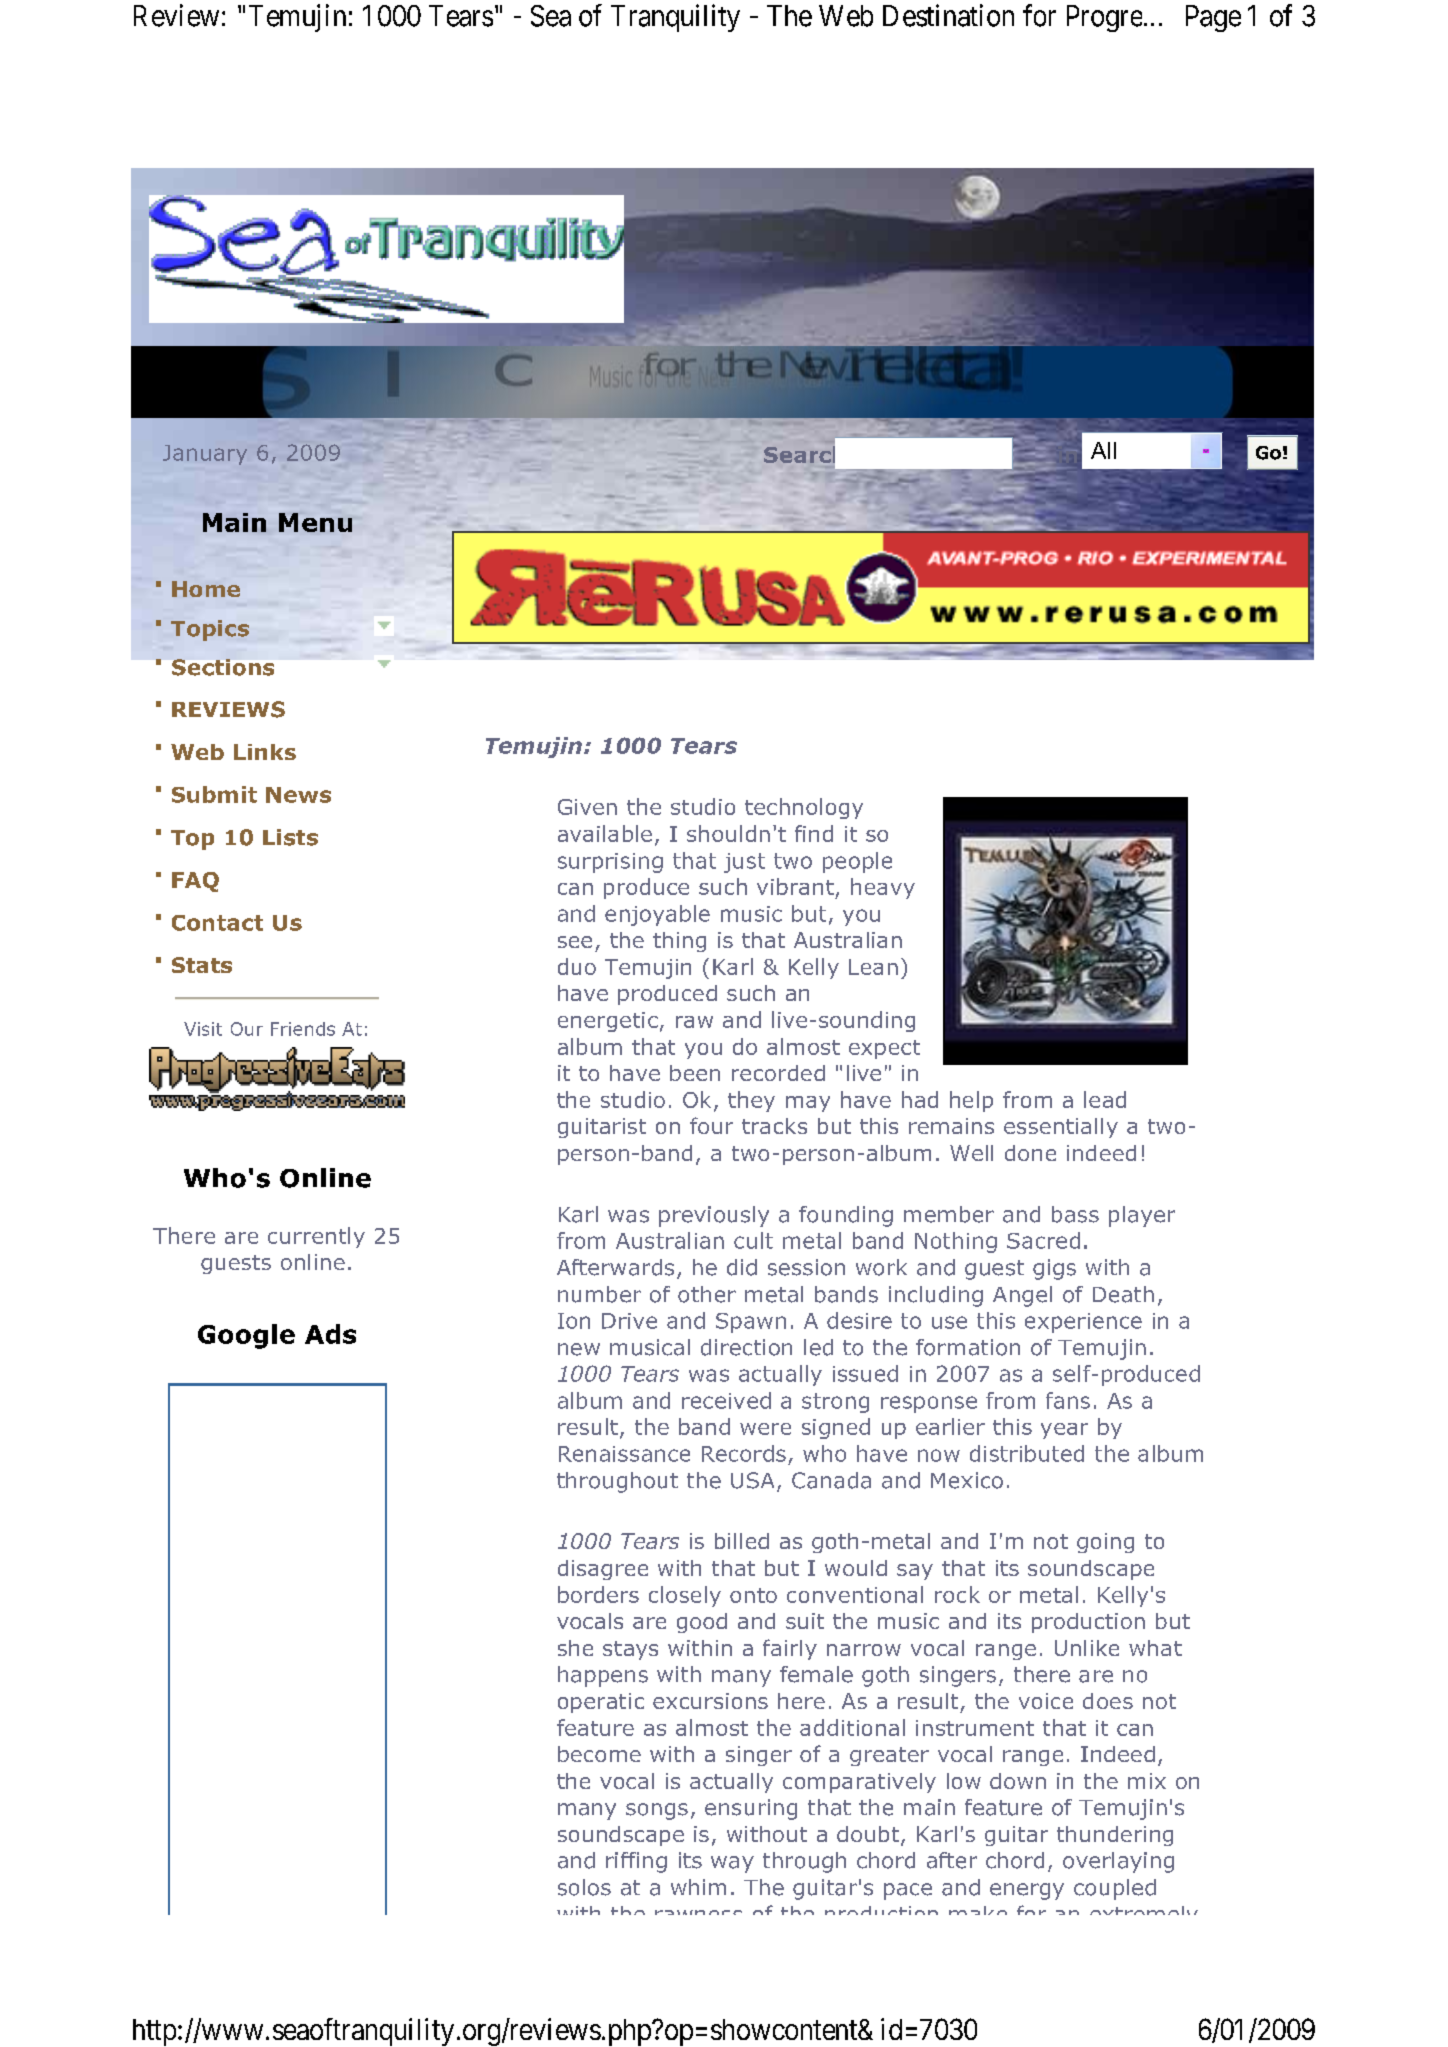  Describe the element at coordinates (205, 455) in the image. I see `January` at that location.
